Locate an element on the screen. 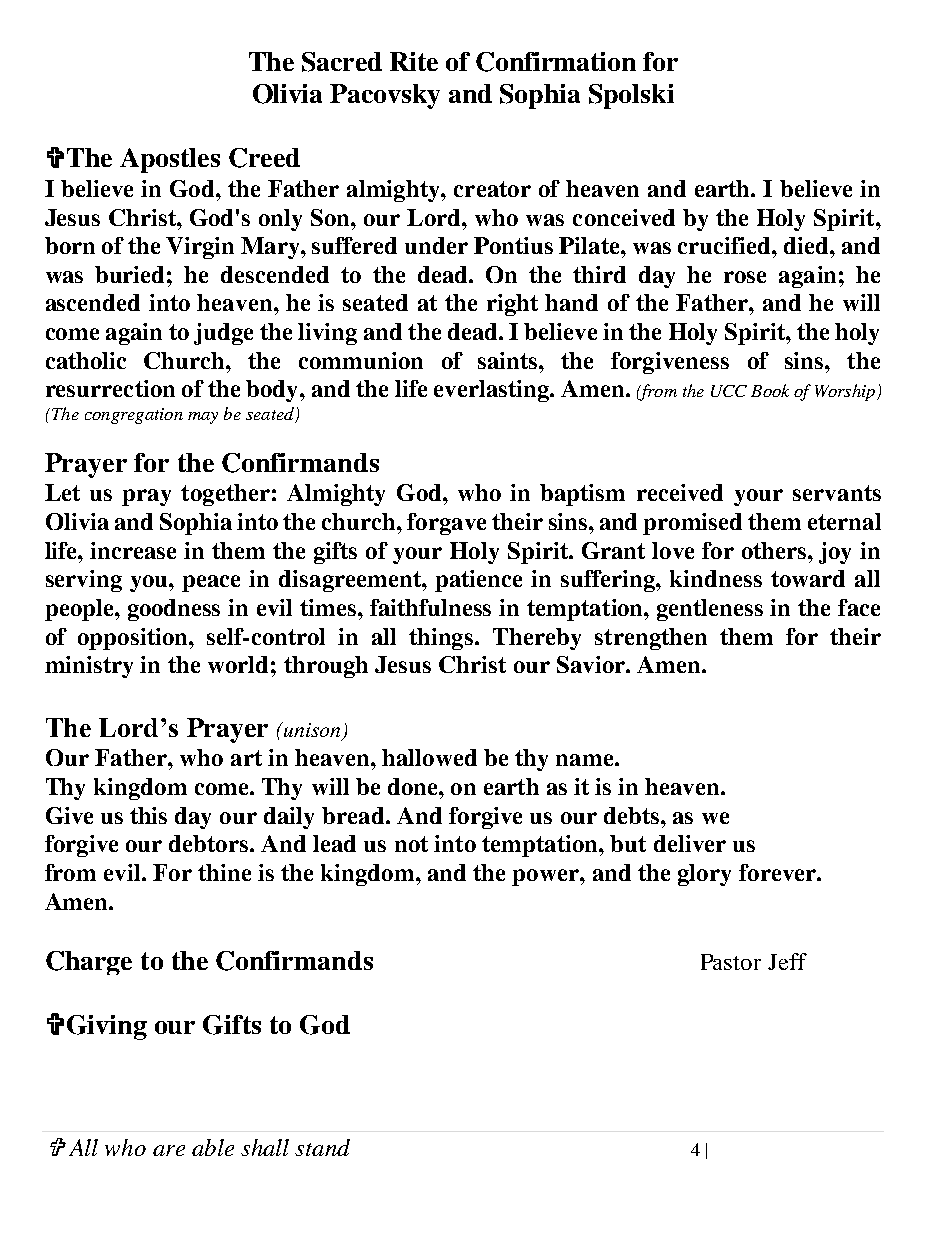 The image size is (952, 1233). forever is located at coordinates (778, 872).
